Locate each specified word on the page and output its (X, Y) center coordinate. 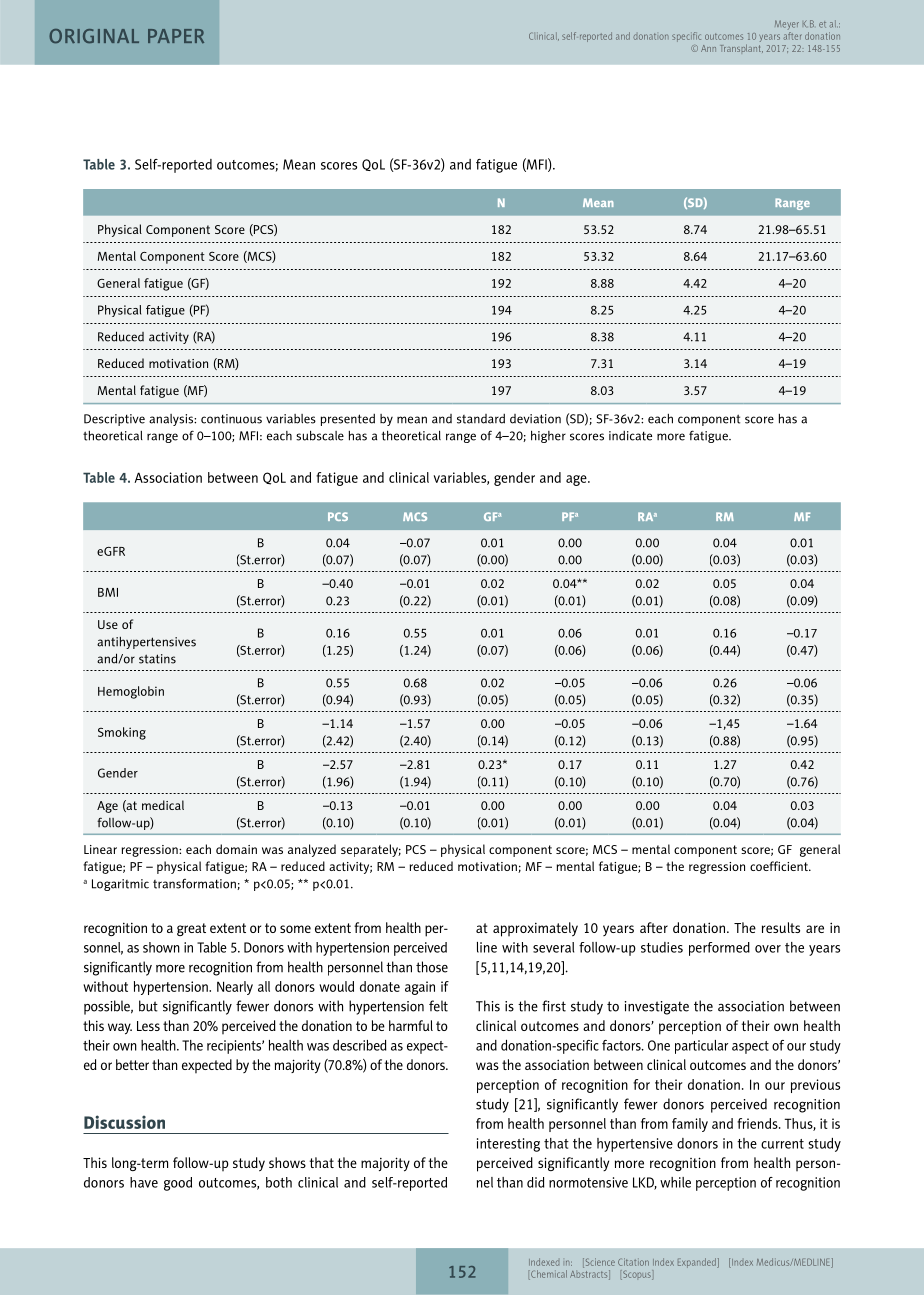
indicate (630, 436)
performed (719, 949)
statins (157, 659)
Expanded (698, 1263)
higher (548, 436)
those (432, 967)
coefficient (780, 866)
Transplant (741, 48)
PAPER (176, 36)
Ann (708, 48)
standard (481, 419)
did (535, 1182)
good (178, 1184)
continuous (231, 419)
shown (161, 947)
